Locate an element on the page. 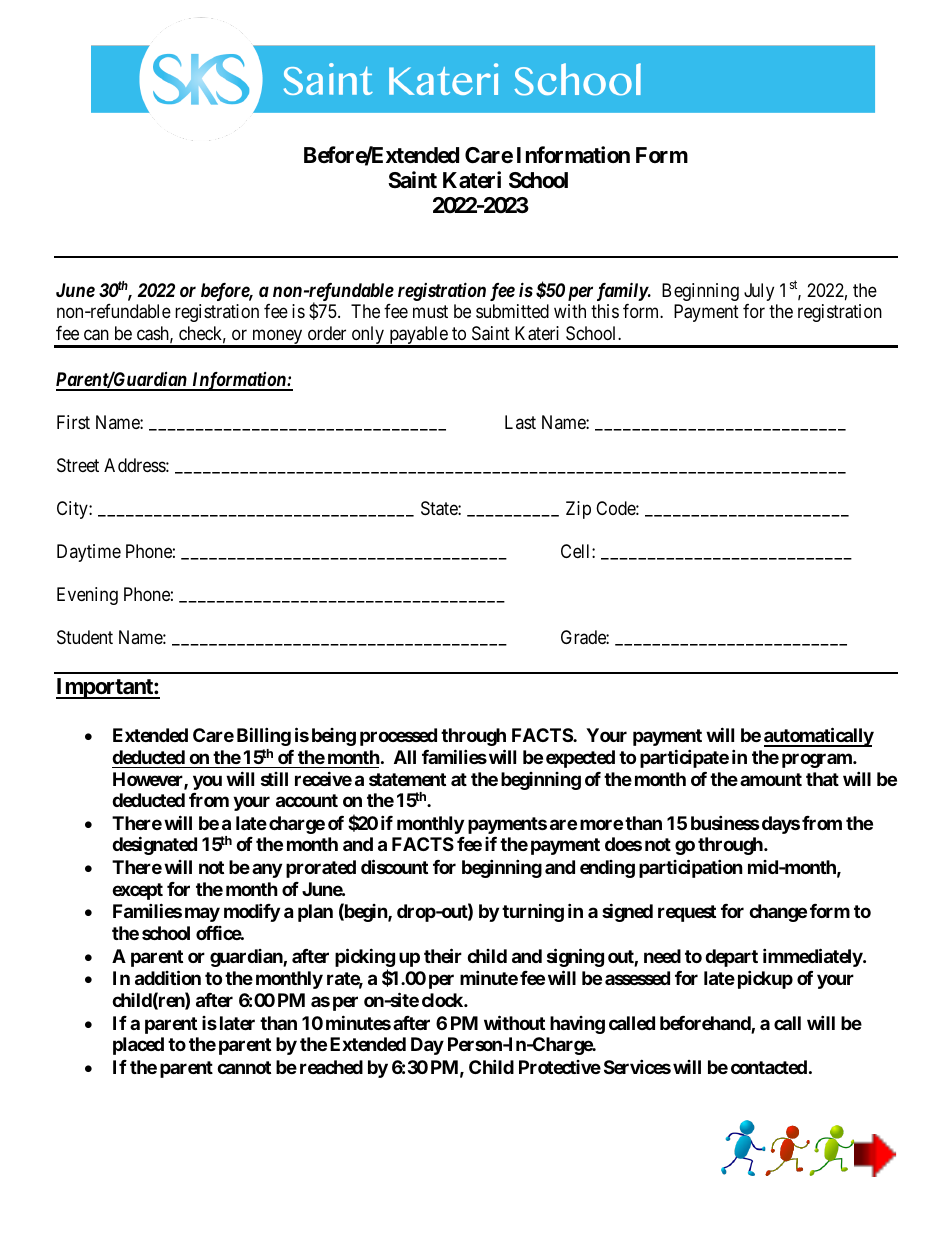 This image has width=952, height=1233. processed is located at coordinates (398, 737).
